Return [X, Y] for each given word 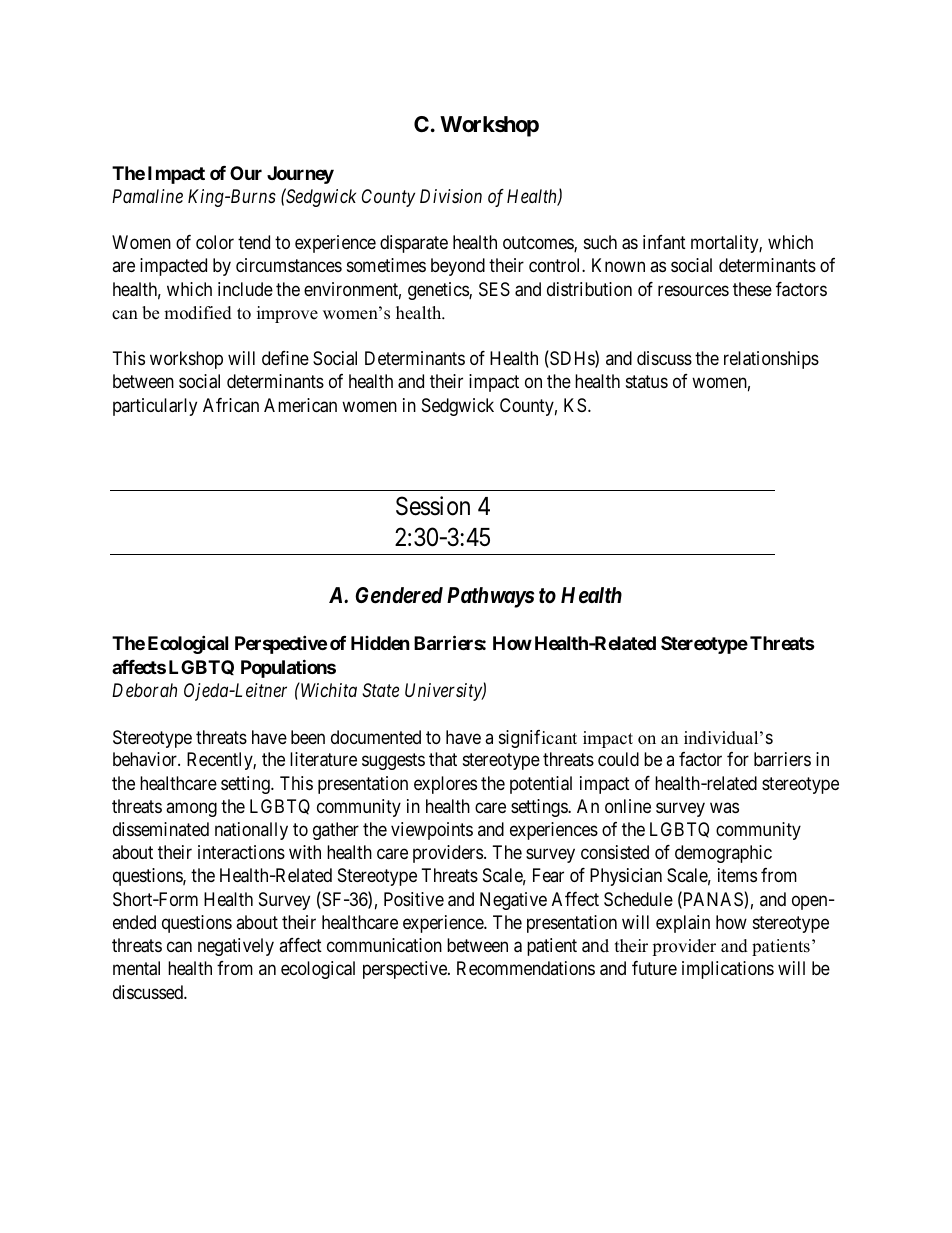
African [231, 405]
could [618, 759]
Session [433, 506]
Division [451, 196]
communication [384, 945]
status [647, 382]
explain [683, 924]
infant [664, 242]
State [380, 690]
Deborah [144, 690]
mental [136, 968]
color [215, 242]
